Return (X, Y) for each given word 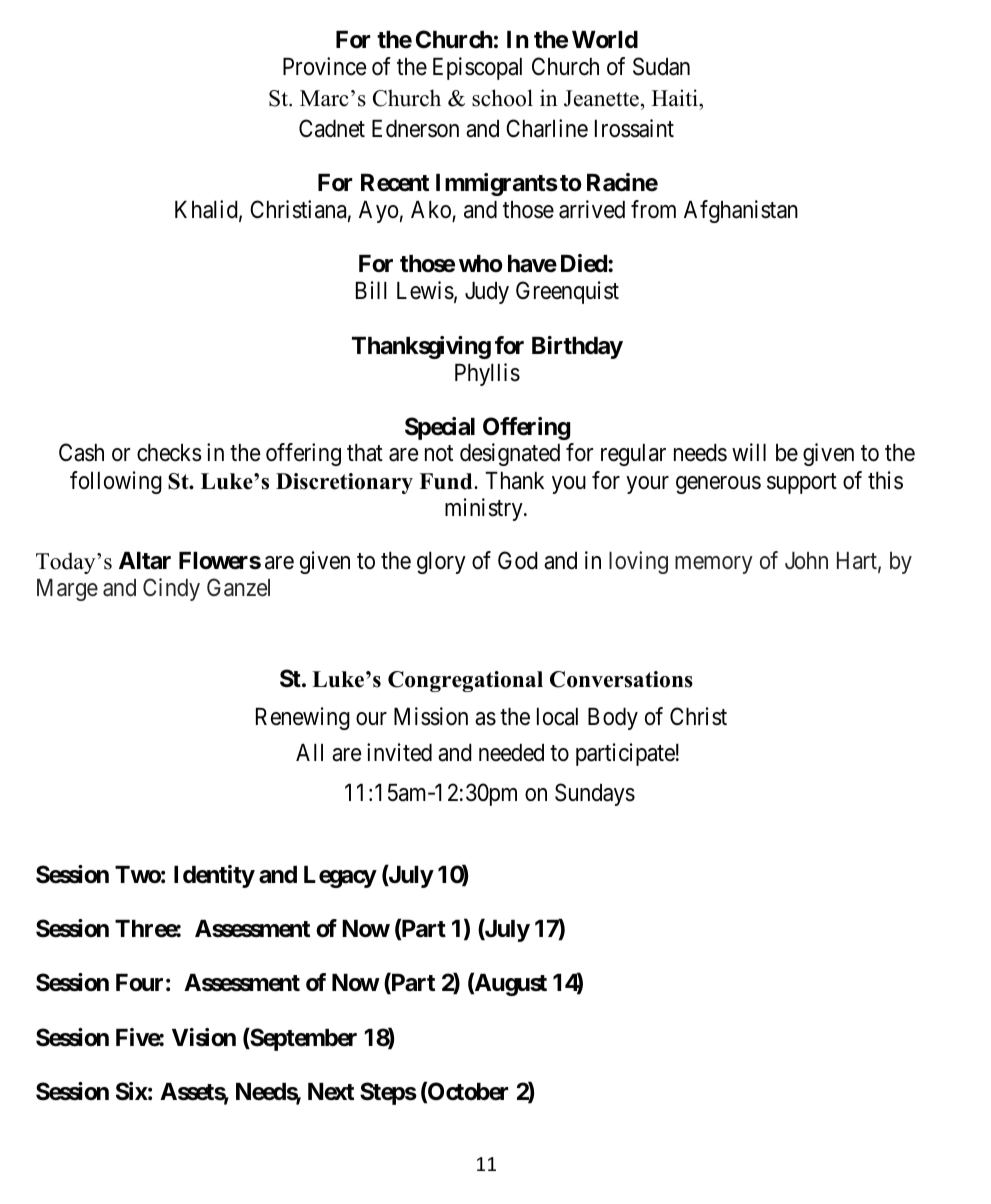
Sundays (595, 794)
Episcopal (477, 68)
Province (325, 66)
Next (331, 1092)
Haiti (676, 97)
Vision (204, 1037)
